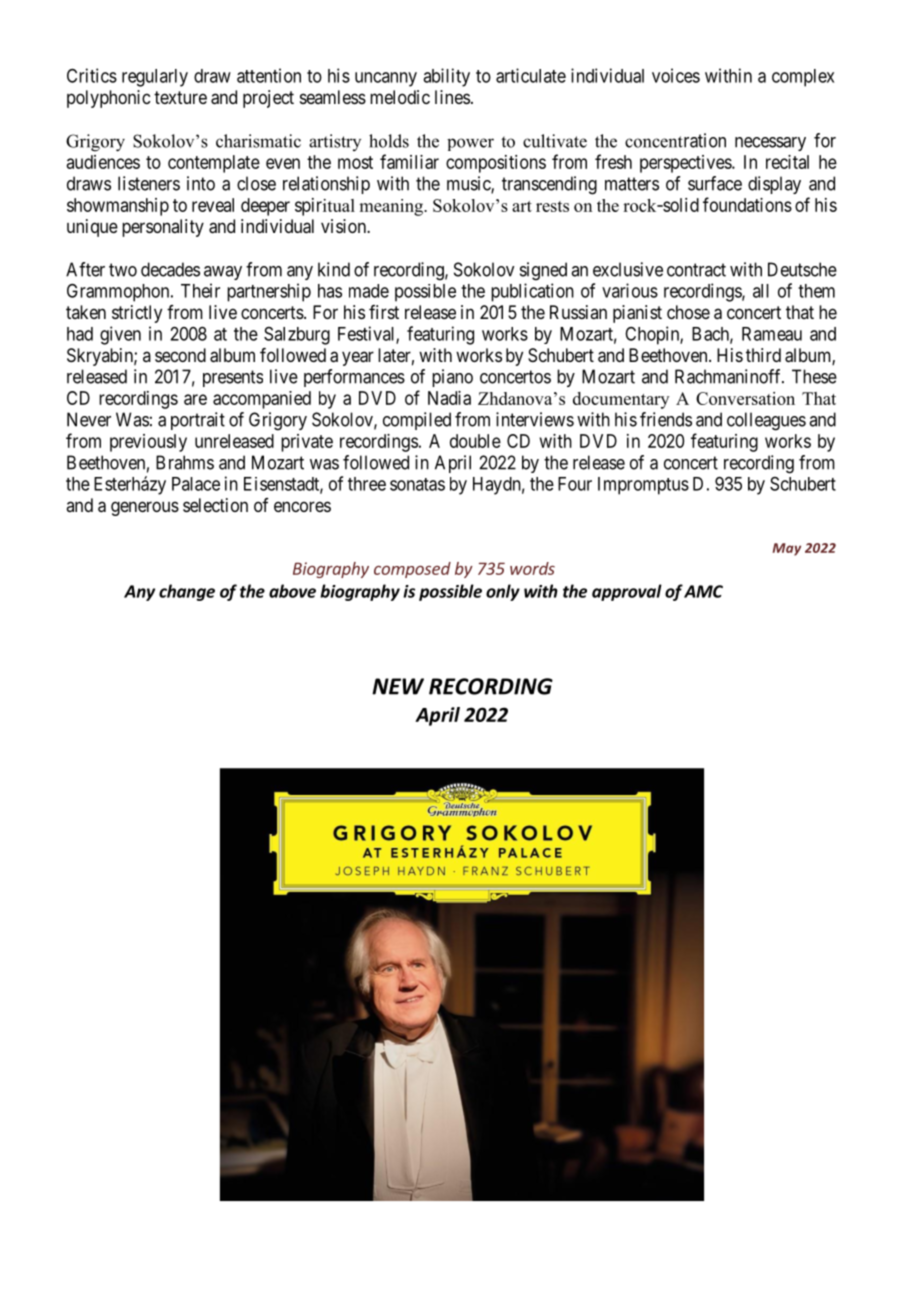 This screenshot has height=1308, width=924. What do you see at coordinates (766, 421) in the screenshot?
I see `colleagues` at bounding box center [766, 421].
